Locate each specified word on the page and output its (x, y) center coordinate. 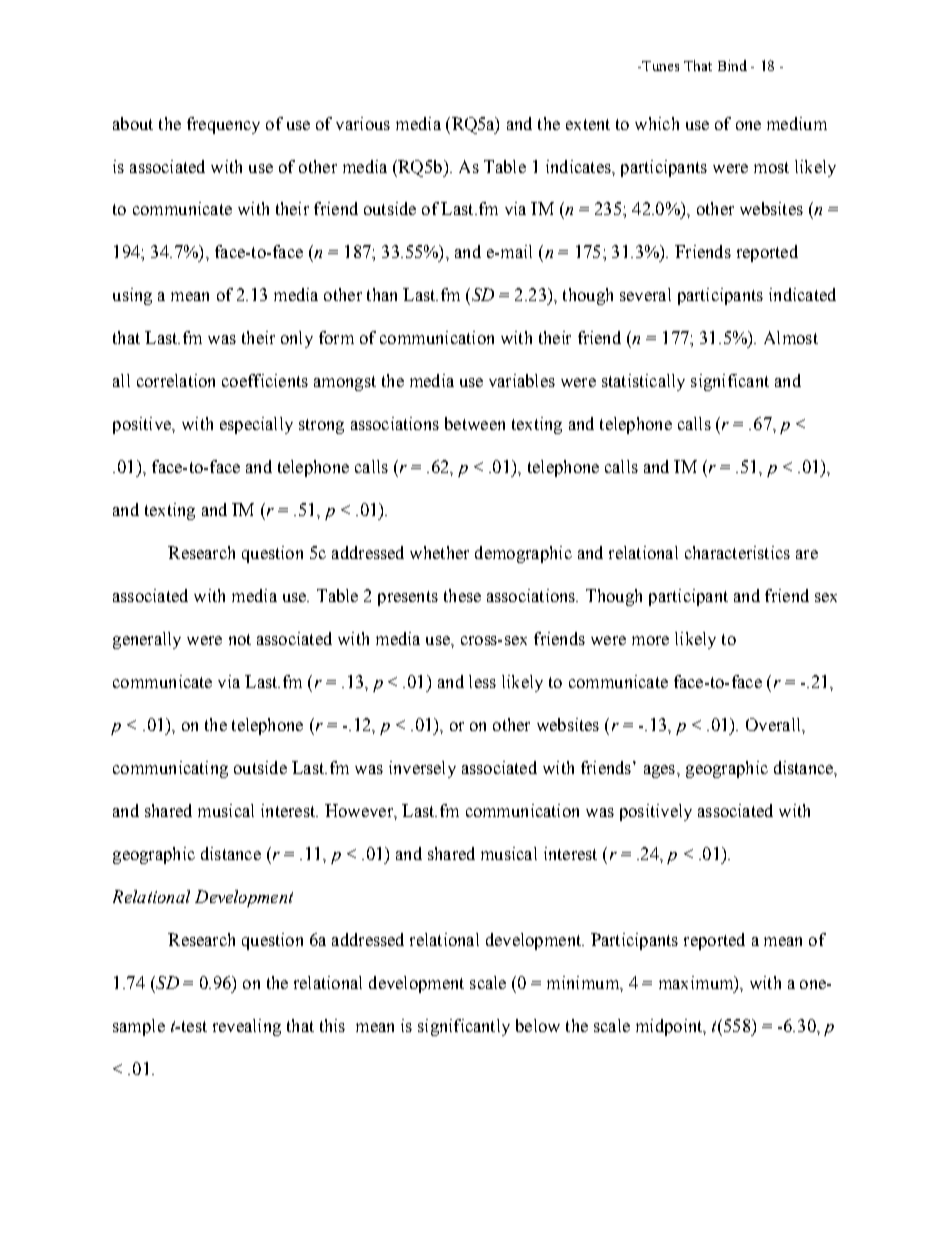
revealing (247, 1027)
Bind (732, 65)
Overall (774, 724)
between (475, 423)
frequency (223, 125)
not (240, 639)
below (538, 1025)
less (482, 681)
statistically (643, 382)
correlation (176, 380)
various (363, 123)
